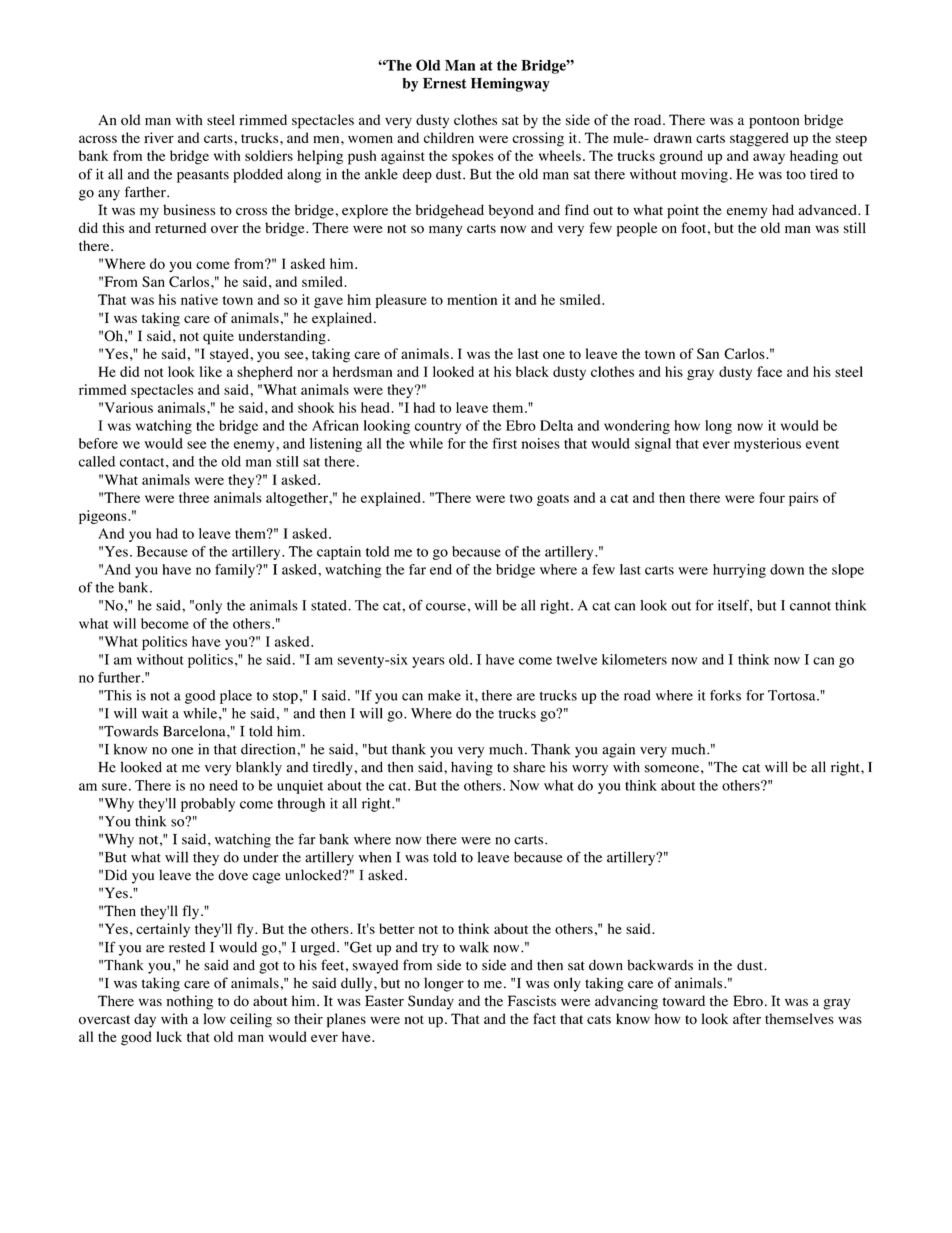 This document has width=952, height=1233. What do you see at coordinates (472, 299) in the document?
I see `mention` at bounding box center [472, 299].
